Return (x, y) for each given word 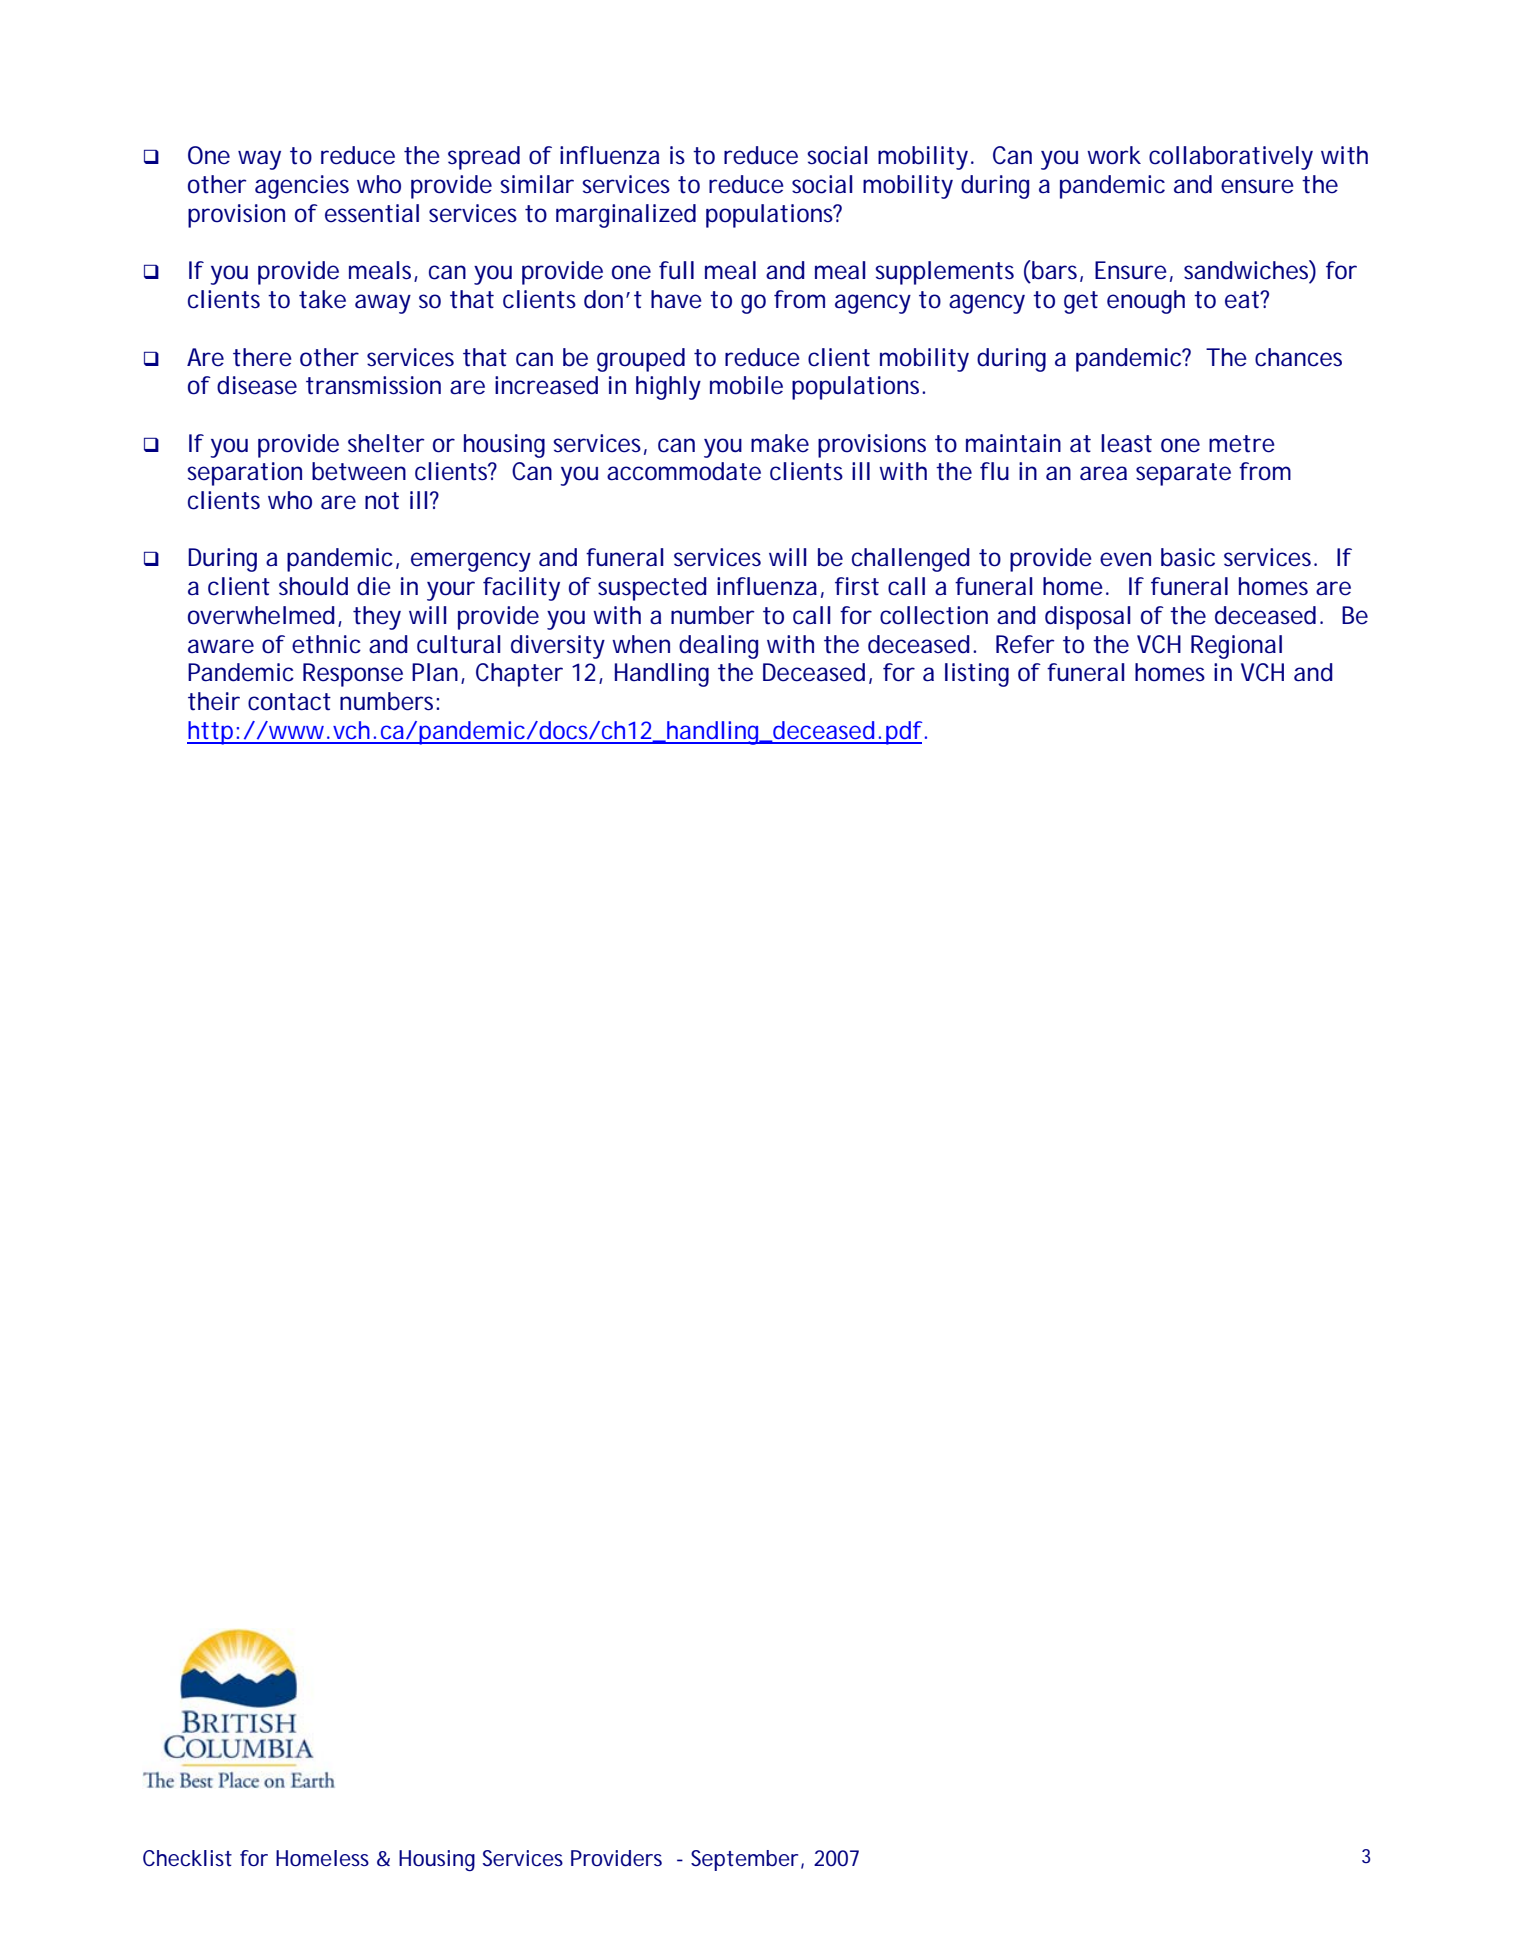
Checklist (187, 1858)
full (676, 270)
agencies (302, 187)
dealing (718, 647)
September (744, 1860)
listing (977, 675)
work (1114, 155)
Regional (1236, 647)
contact (289, 702)
